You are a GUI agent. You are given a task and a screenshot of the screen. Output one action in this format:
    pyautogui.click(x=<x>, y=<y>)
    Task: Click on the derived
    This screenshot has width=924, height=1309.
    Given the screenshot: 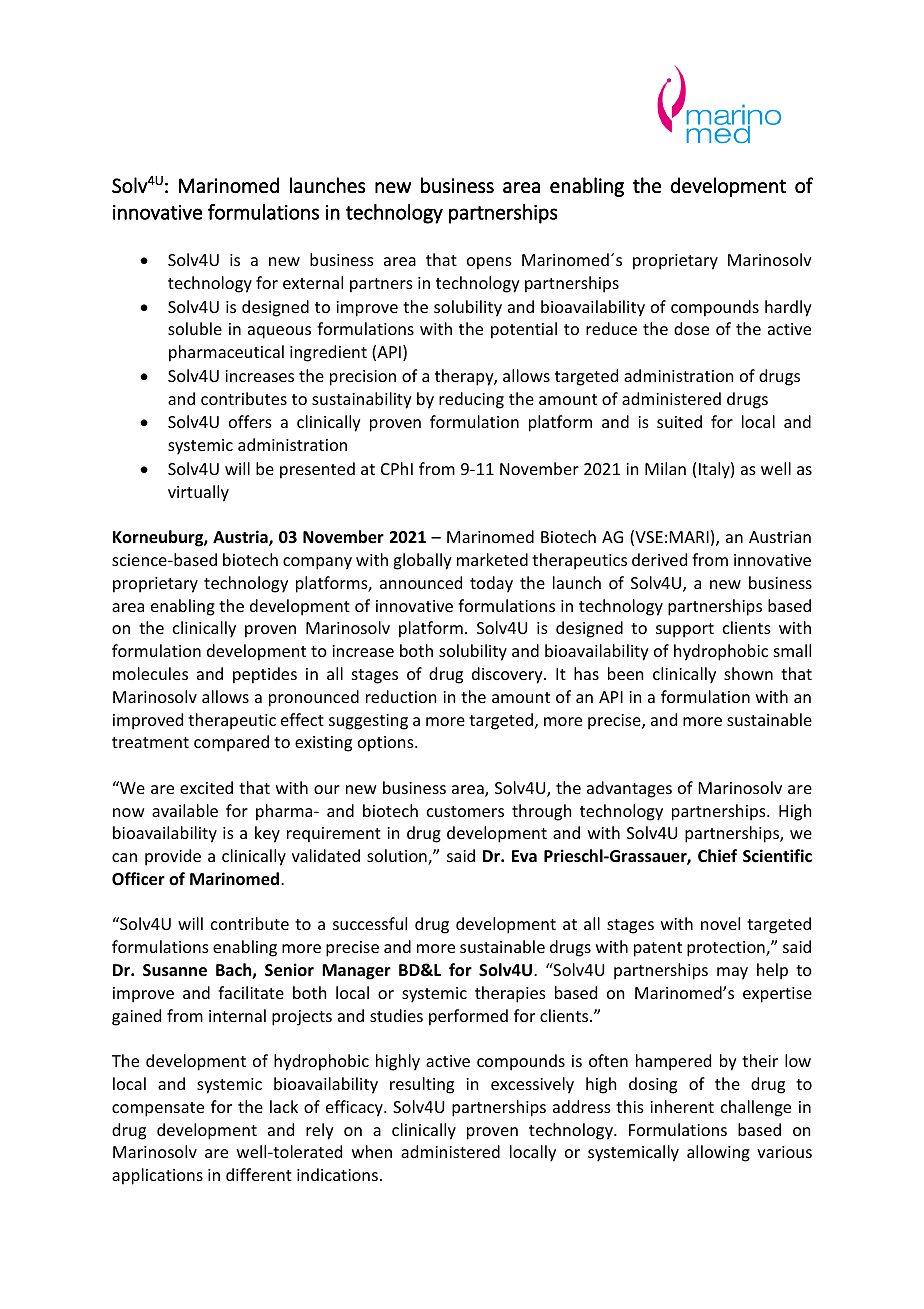 What is the action you would take?
    pyautogui.click(x=659, y=559)
